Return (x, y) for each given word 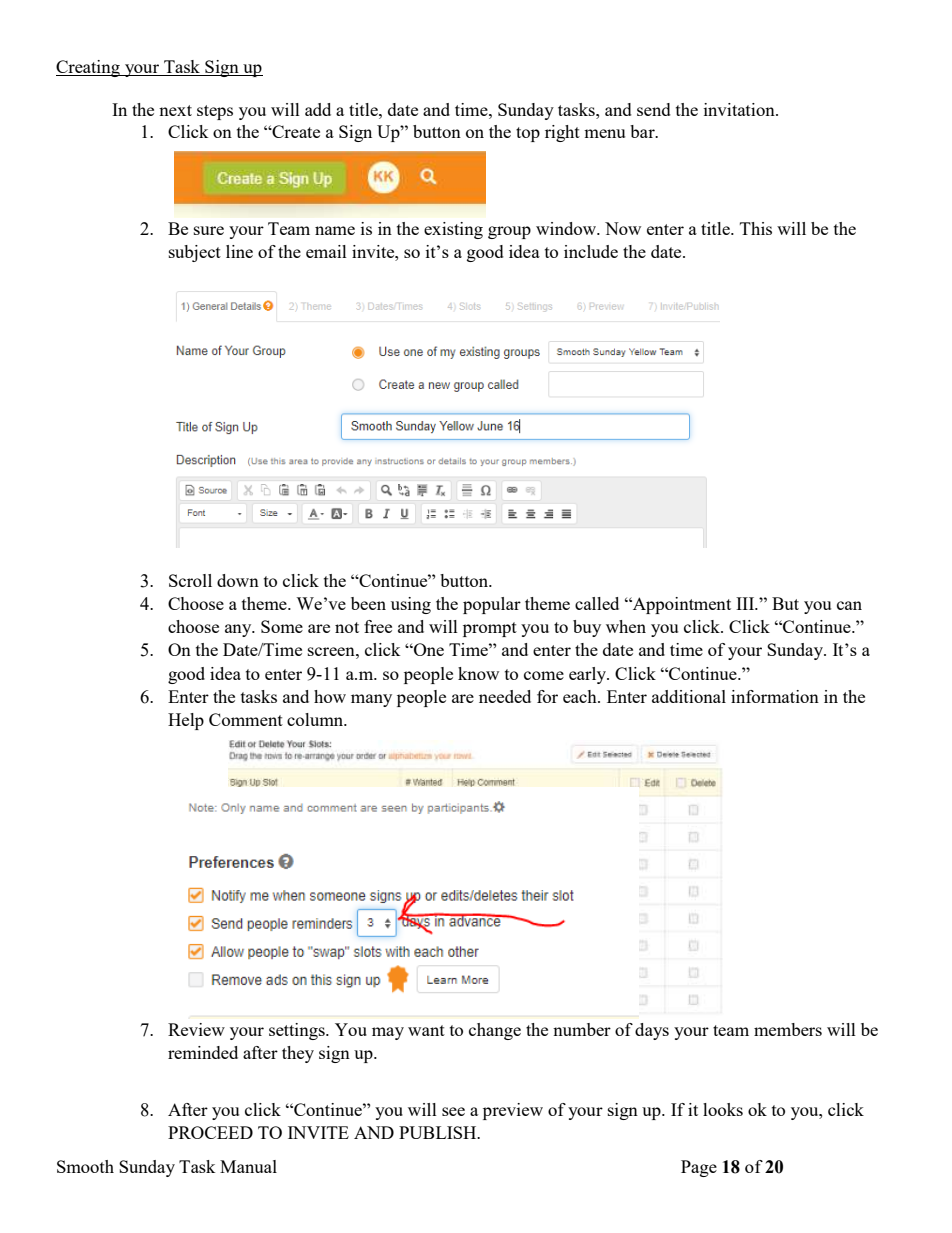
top (528, 134)
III (746, 603)
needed (505, 696)
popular (492, 605)
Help (186, 721)
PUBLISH (439, 1132)
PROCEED (210, 1132)
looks (723, 1109)
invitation (740, 109)
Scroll (190, 580)
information (775, 696)
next (175, 110)
